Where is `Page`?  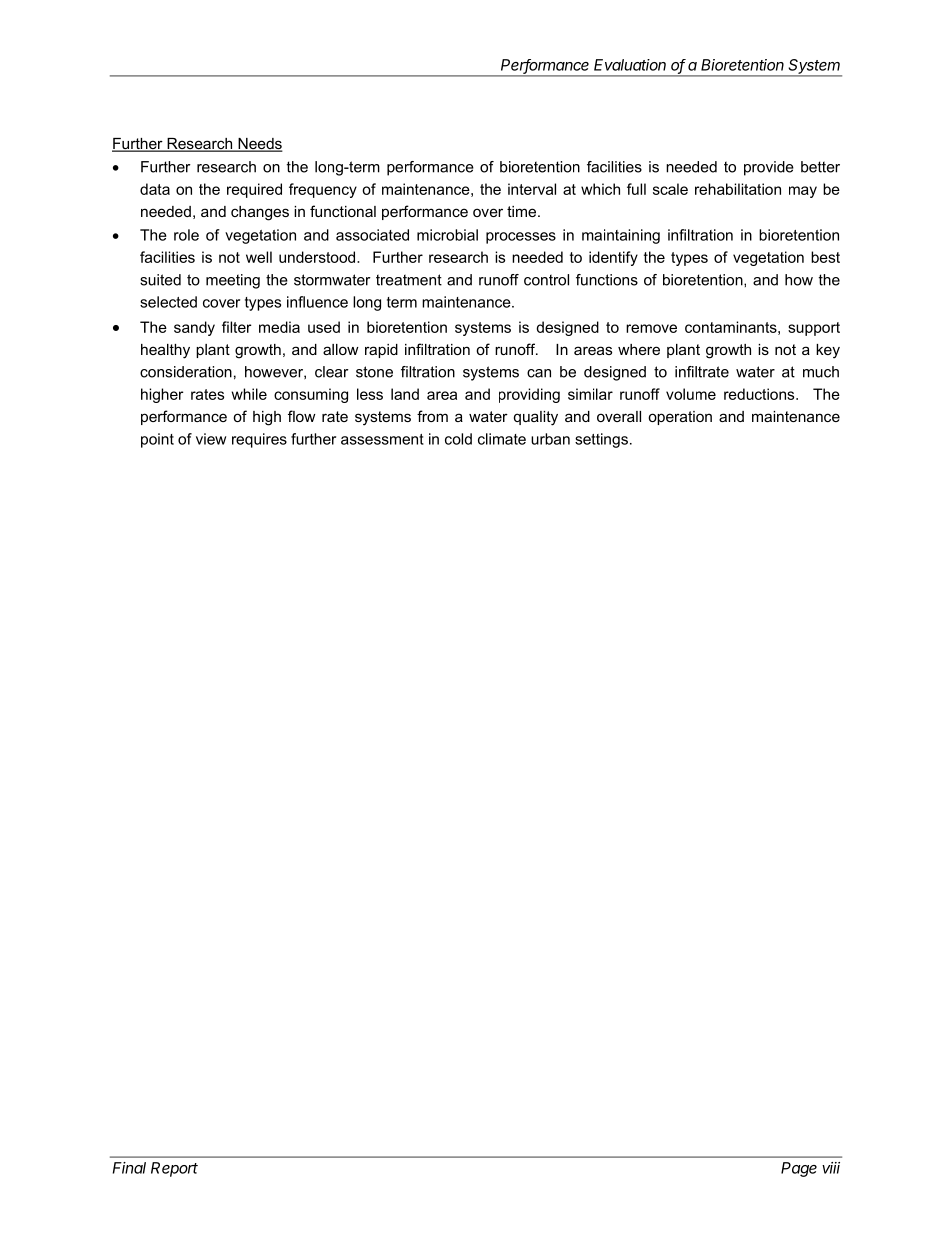 Page is located at coordinates (799, 1169).
